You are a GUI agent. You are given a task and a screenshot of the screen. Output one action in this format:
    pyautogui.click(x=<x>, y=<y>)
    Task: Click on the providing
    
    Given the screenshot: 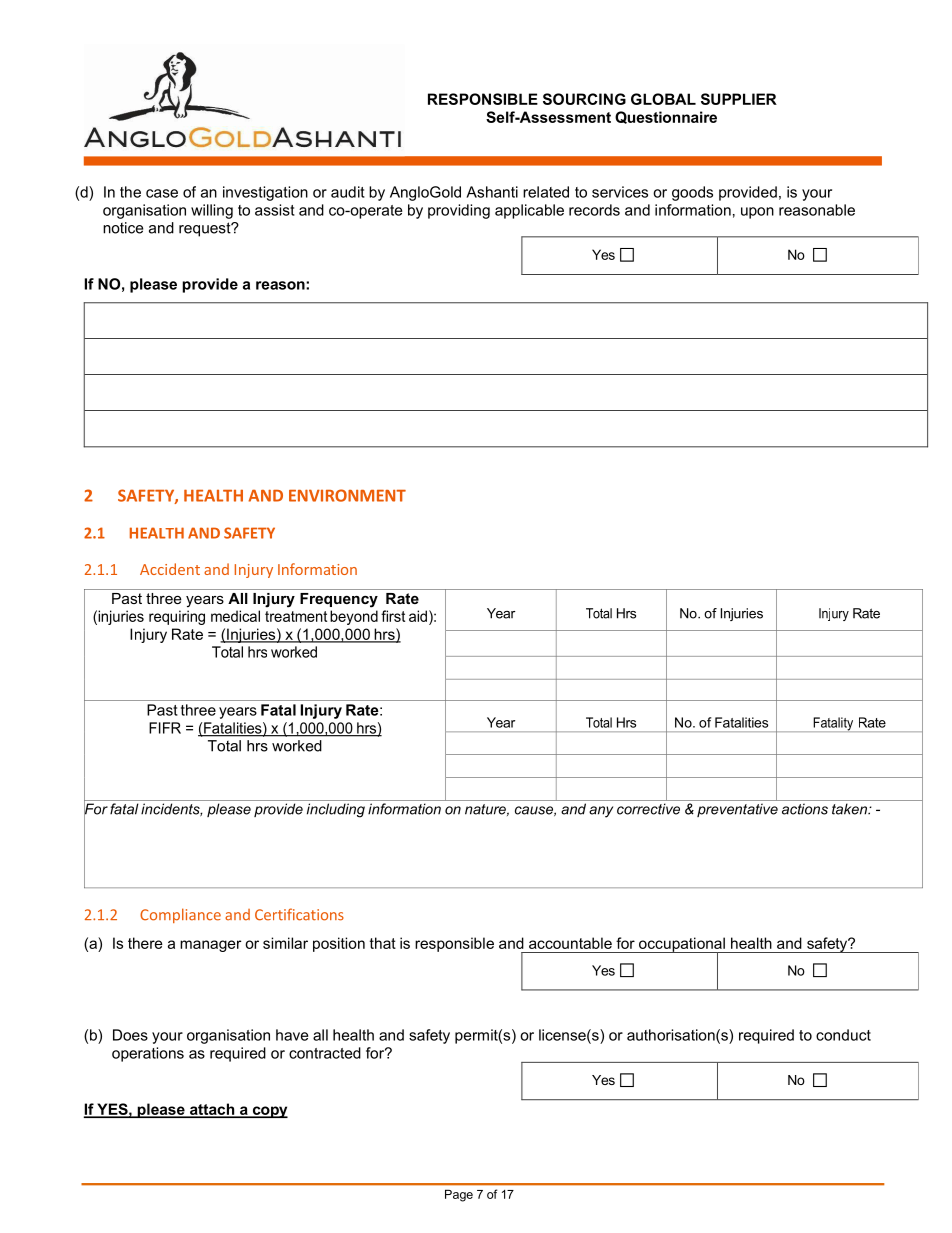 What is the action you would take?
    pyautogui.click(x=459, y=211)
